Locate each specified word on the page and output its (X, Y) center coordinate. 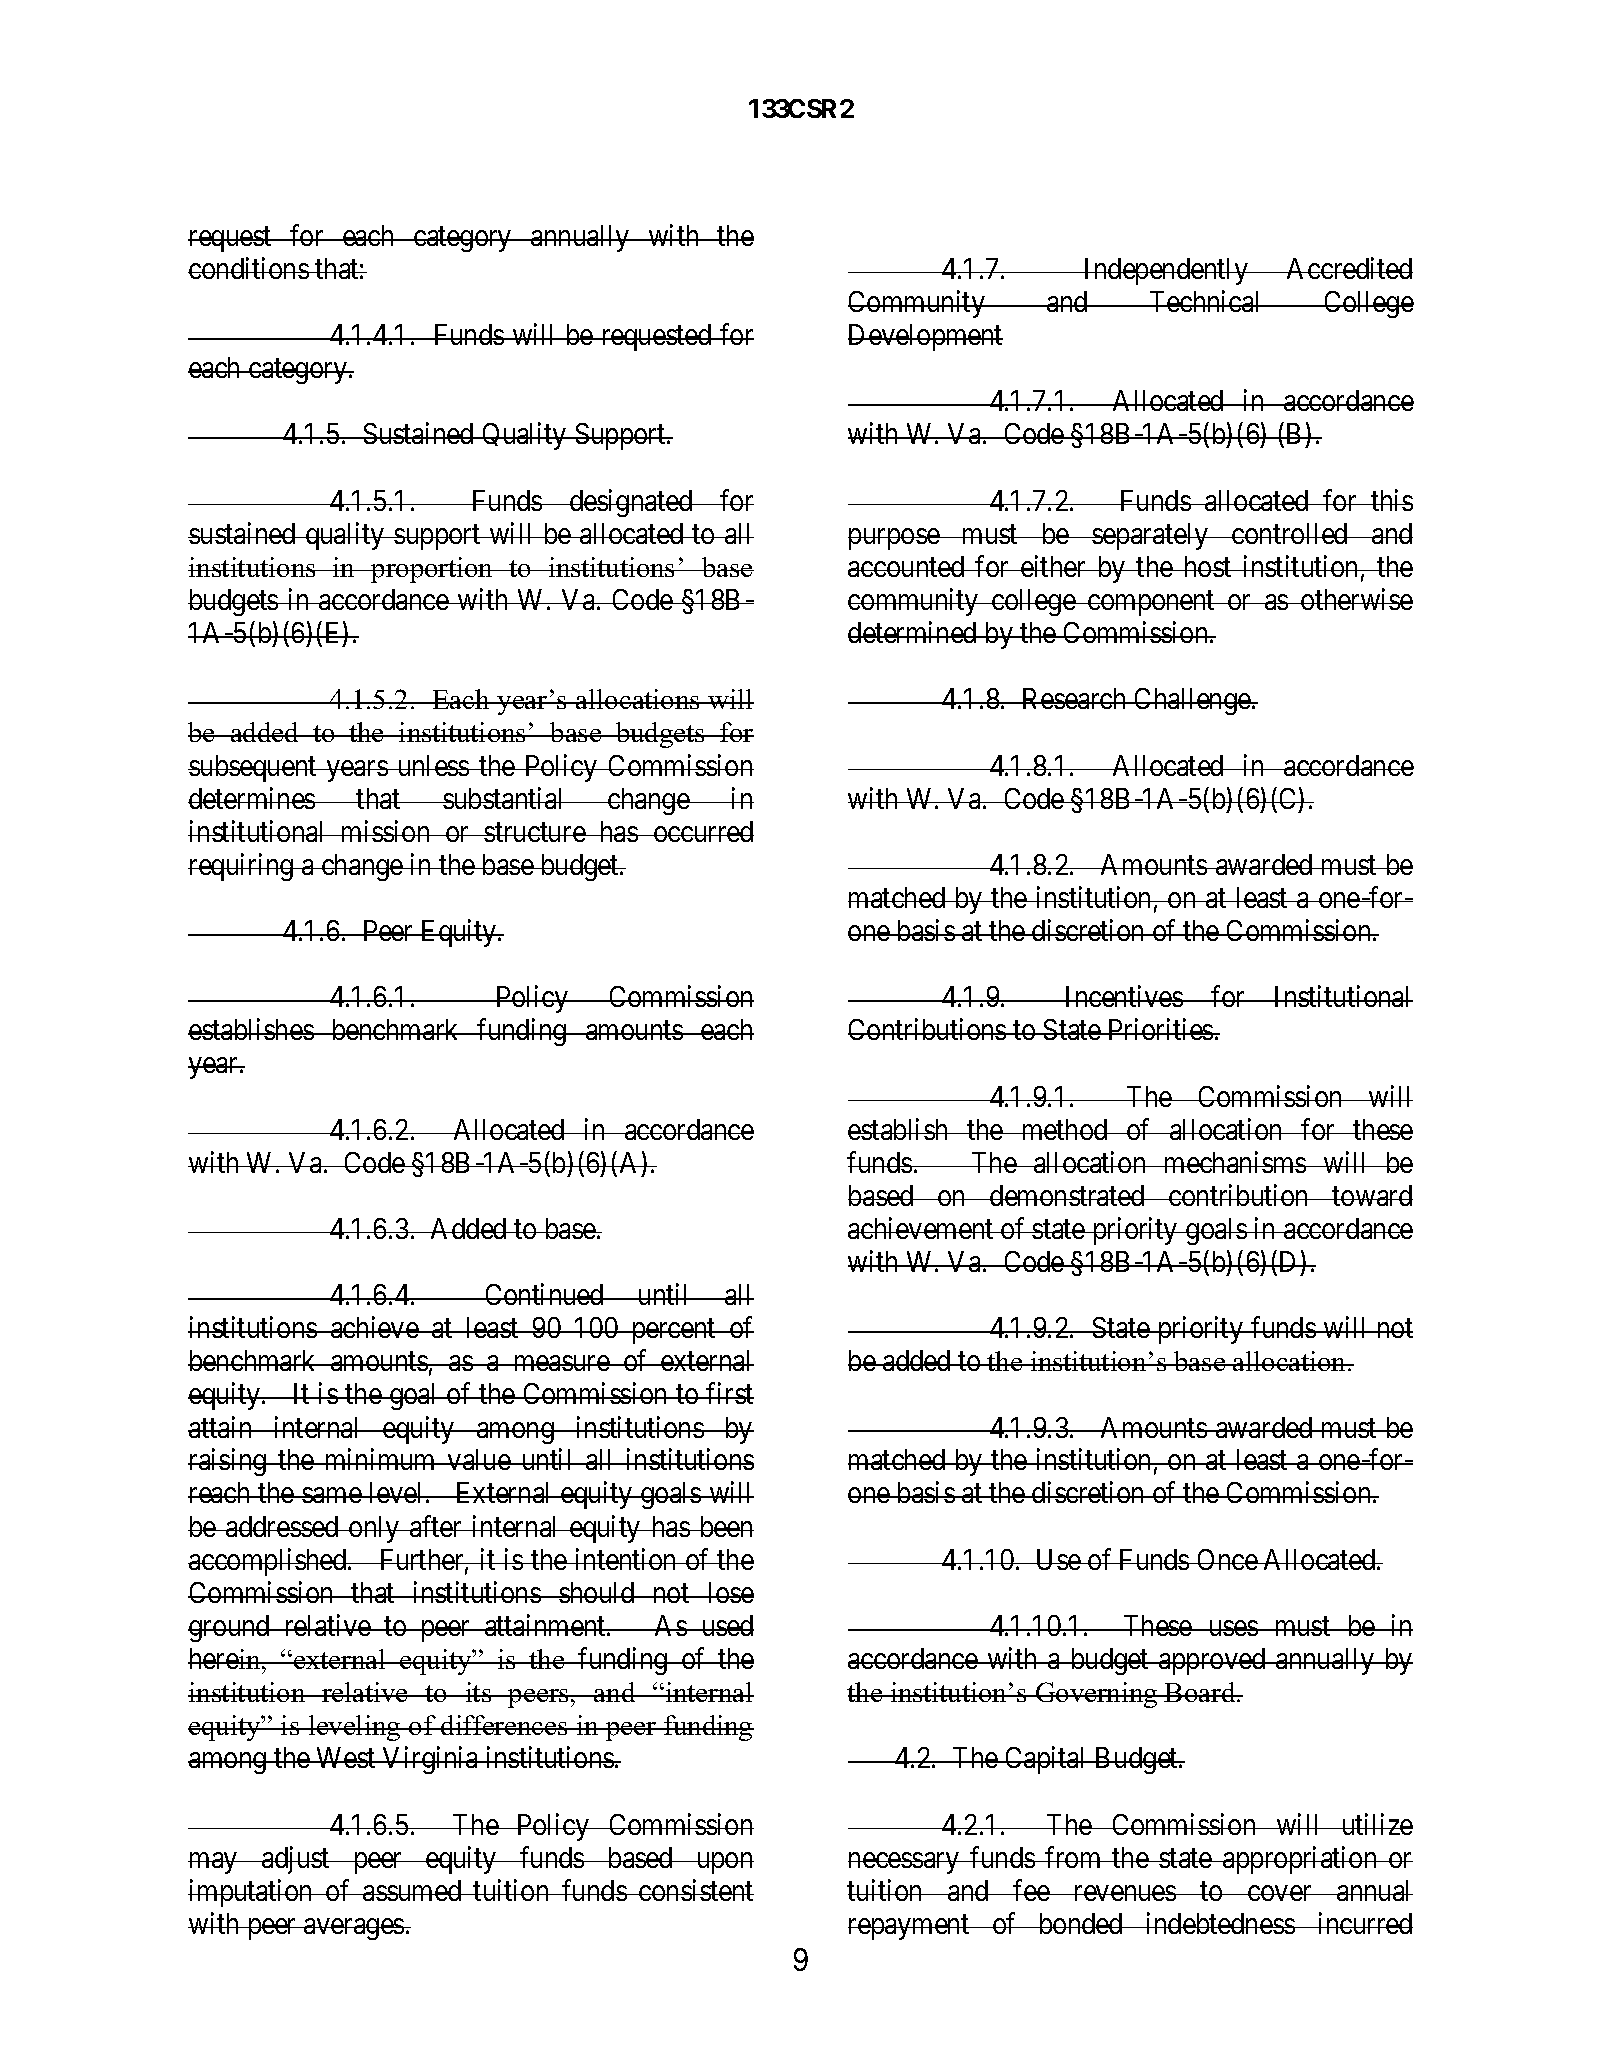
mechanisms (1234, 1162)
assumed (412, 1890)
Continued (544, 1294)
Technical (1205, 301)
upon (724, 1863)
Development (925, 337)
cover (1280, 1893)
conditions (249, 268)
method (1064, 1129)
